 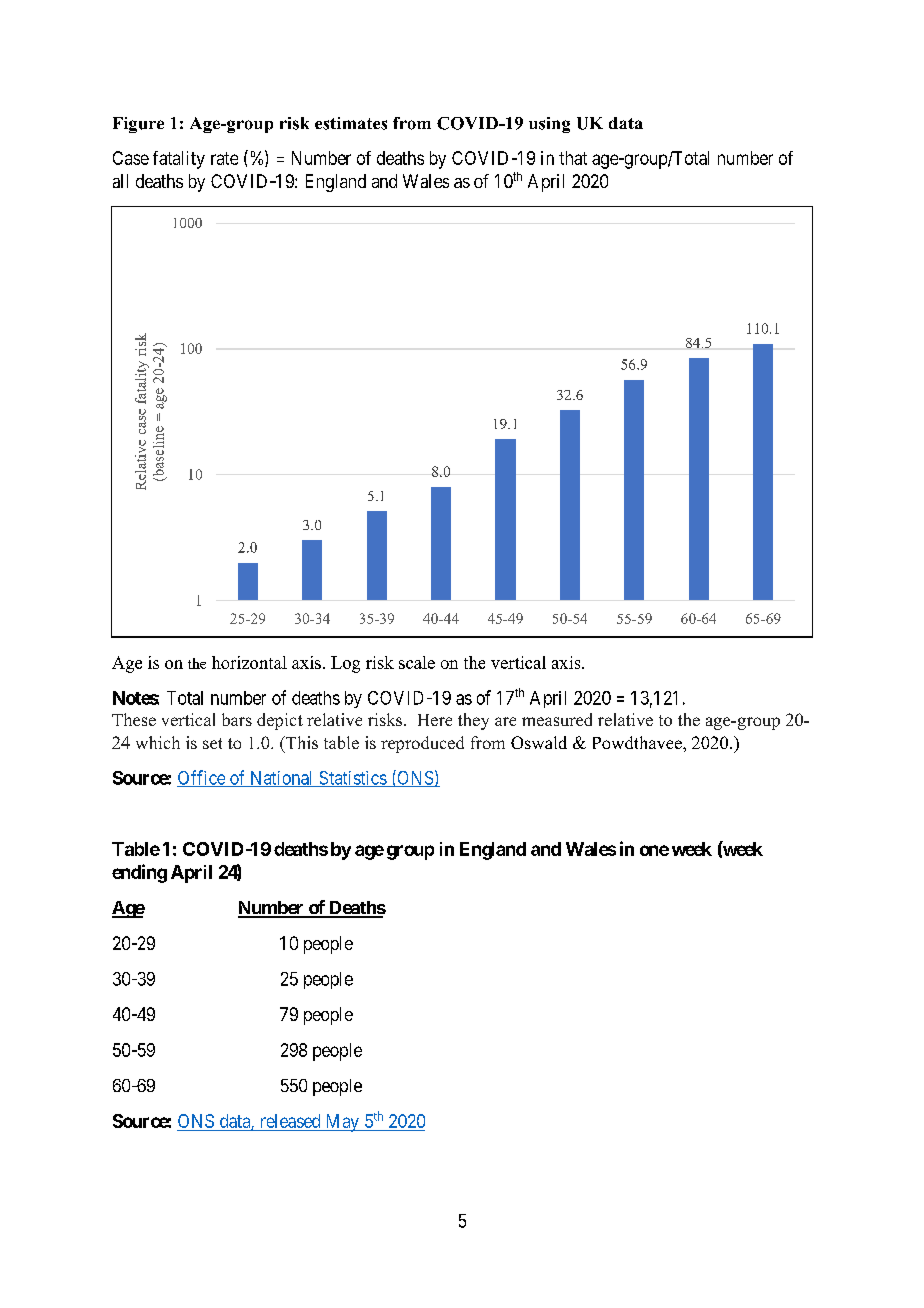 What do you see at coordinates (138, 125) in the image?
I see `Figure` at bounding box center [138, 125].
